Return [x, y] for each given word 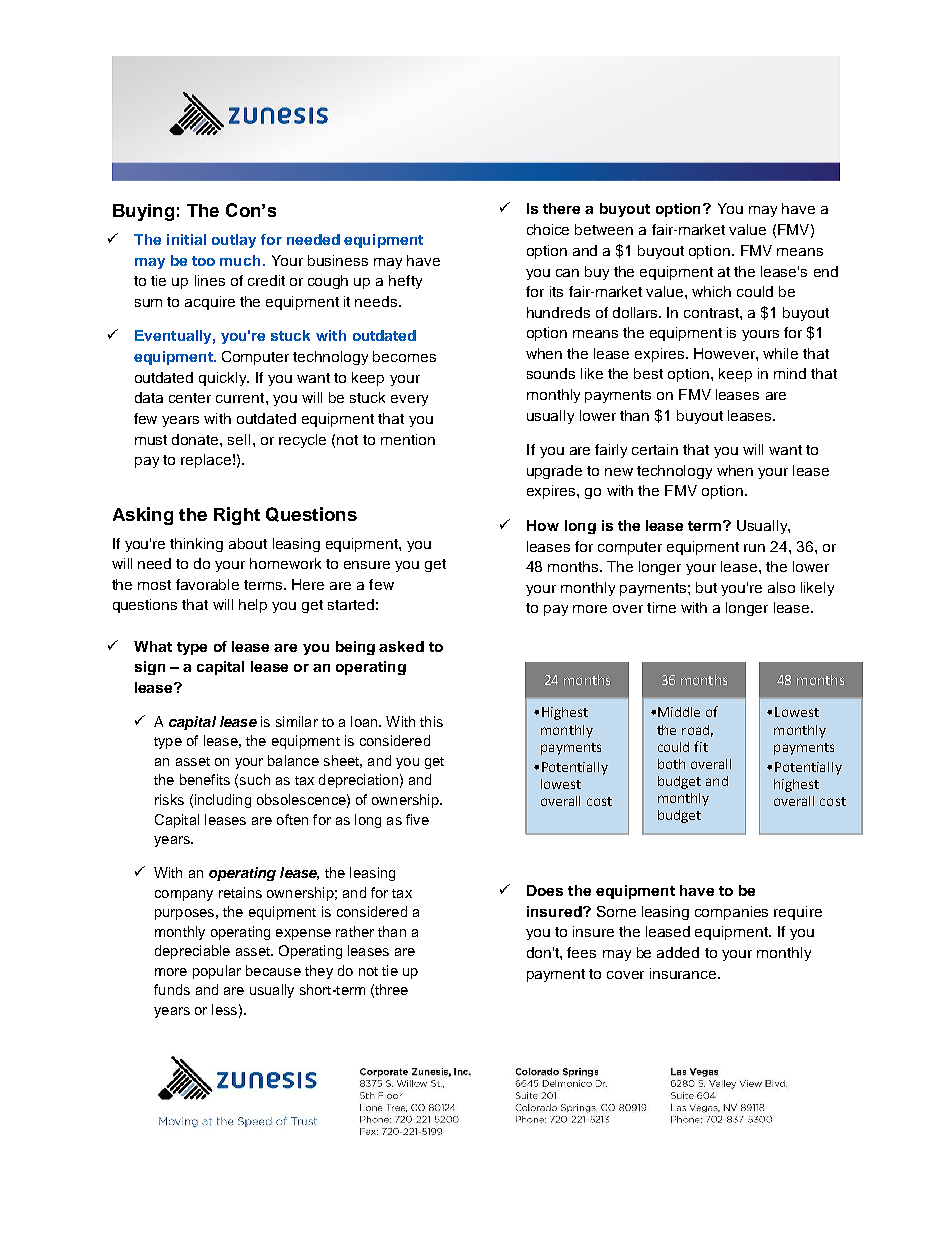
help [253, 606]
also [781, 587]
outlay [234, 241]
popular [217, 972]
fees [581, 952]
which [711, 291]
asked [401, 646]
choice [548, 229]
